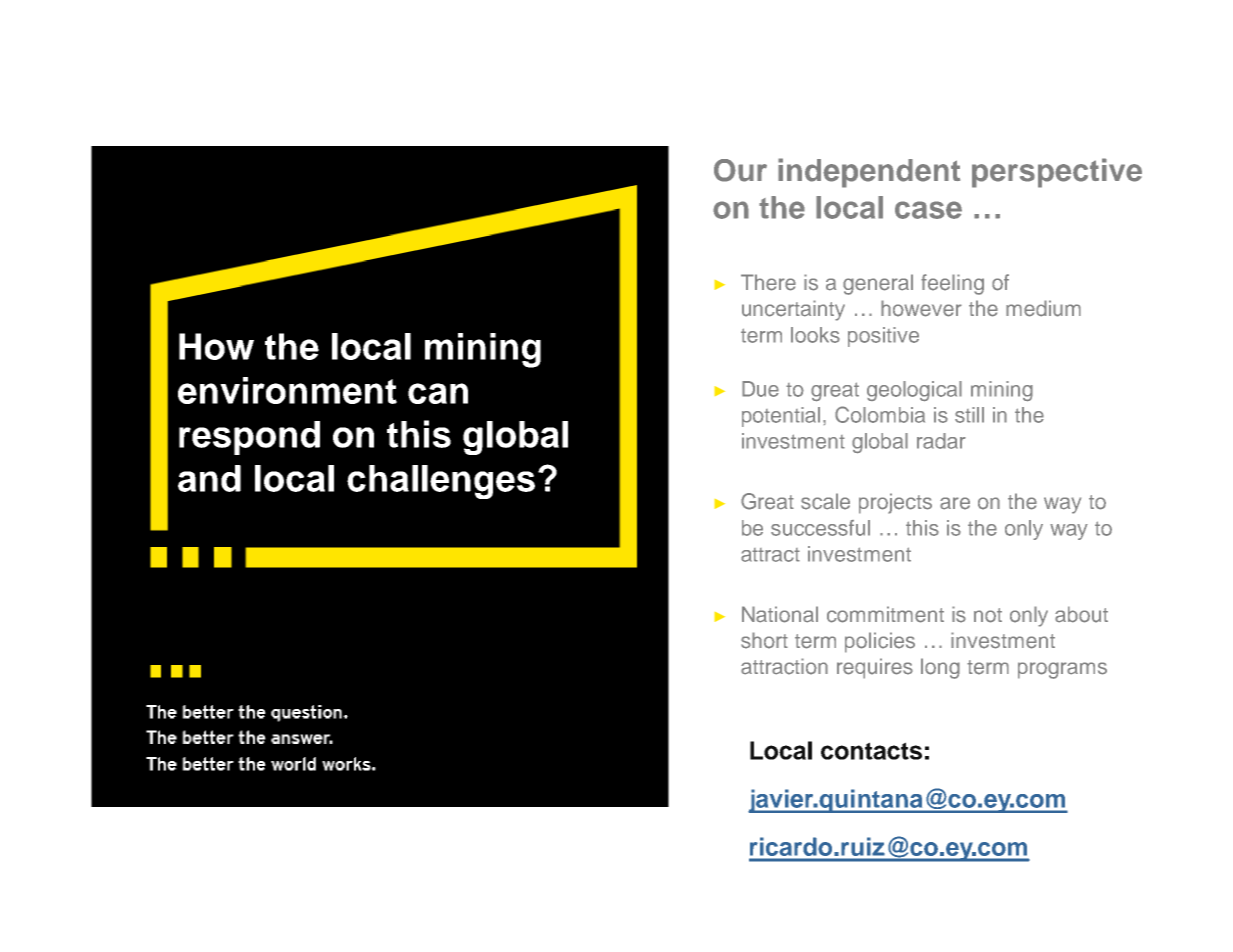  Describe the element at coordinates (869, 173) in the document. I see `independent` at that location.
